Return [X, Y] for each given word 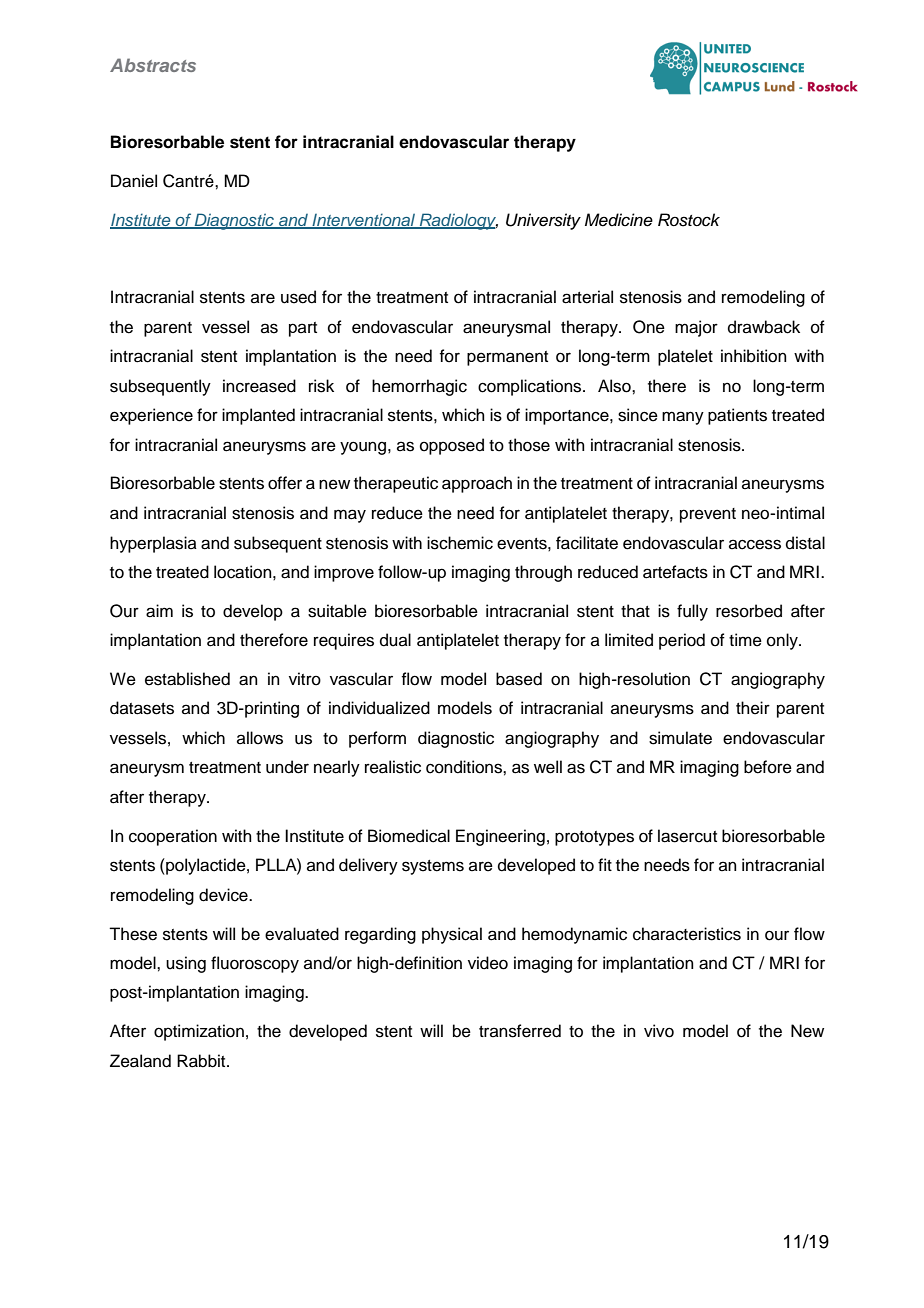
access [755, 544]
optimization [199, 1032]
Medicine [619, 220]
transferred [520, 1031]
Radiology [457, 221]
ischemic [460, 543]
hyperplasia [153, 544]
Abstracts [153, 65]
